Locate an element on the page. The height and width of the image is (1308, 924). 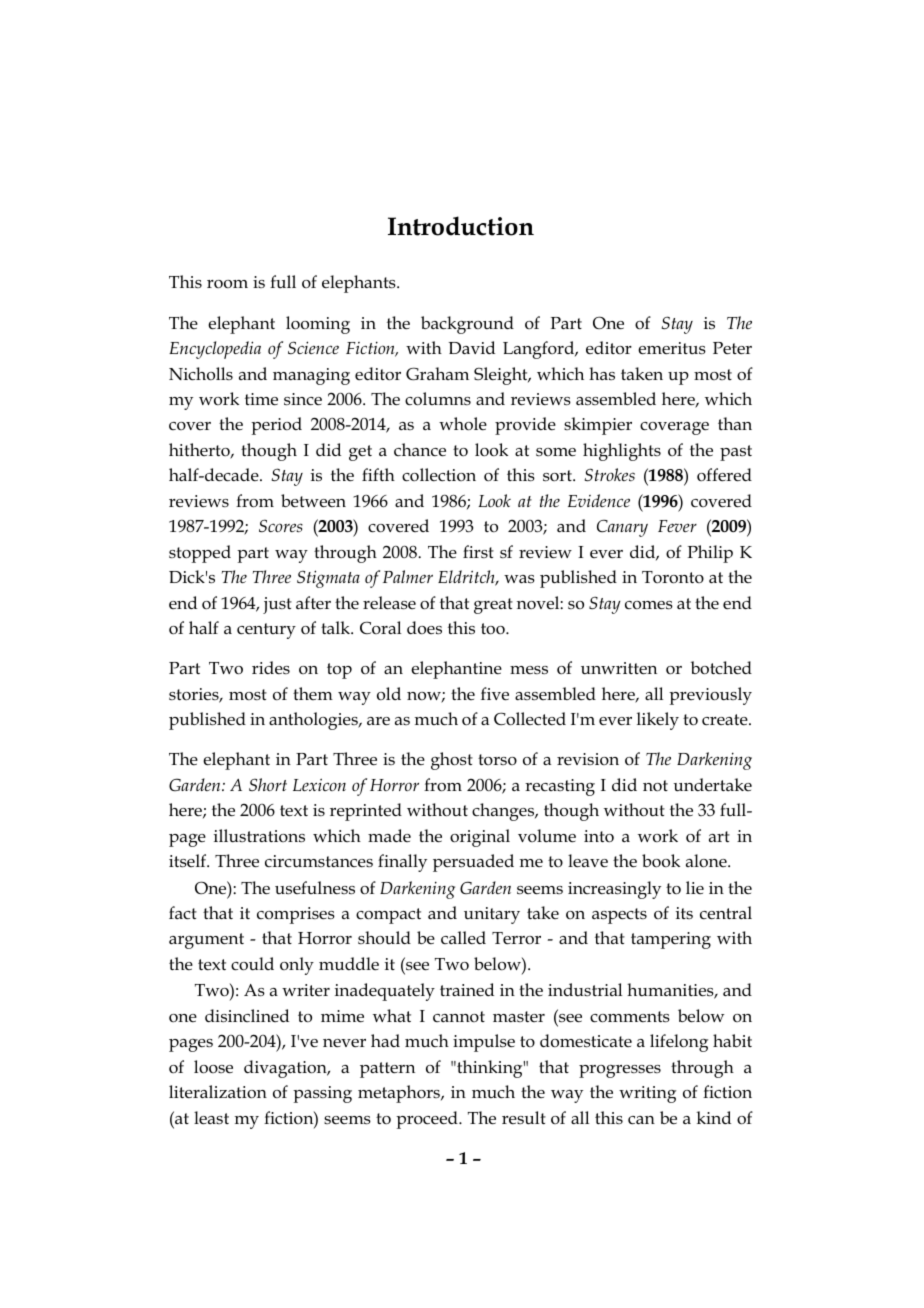
highlights is located at coordinates (622, 452).
